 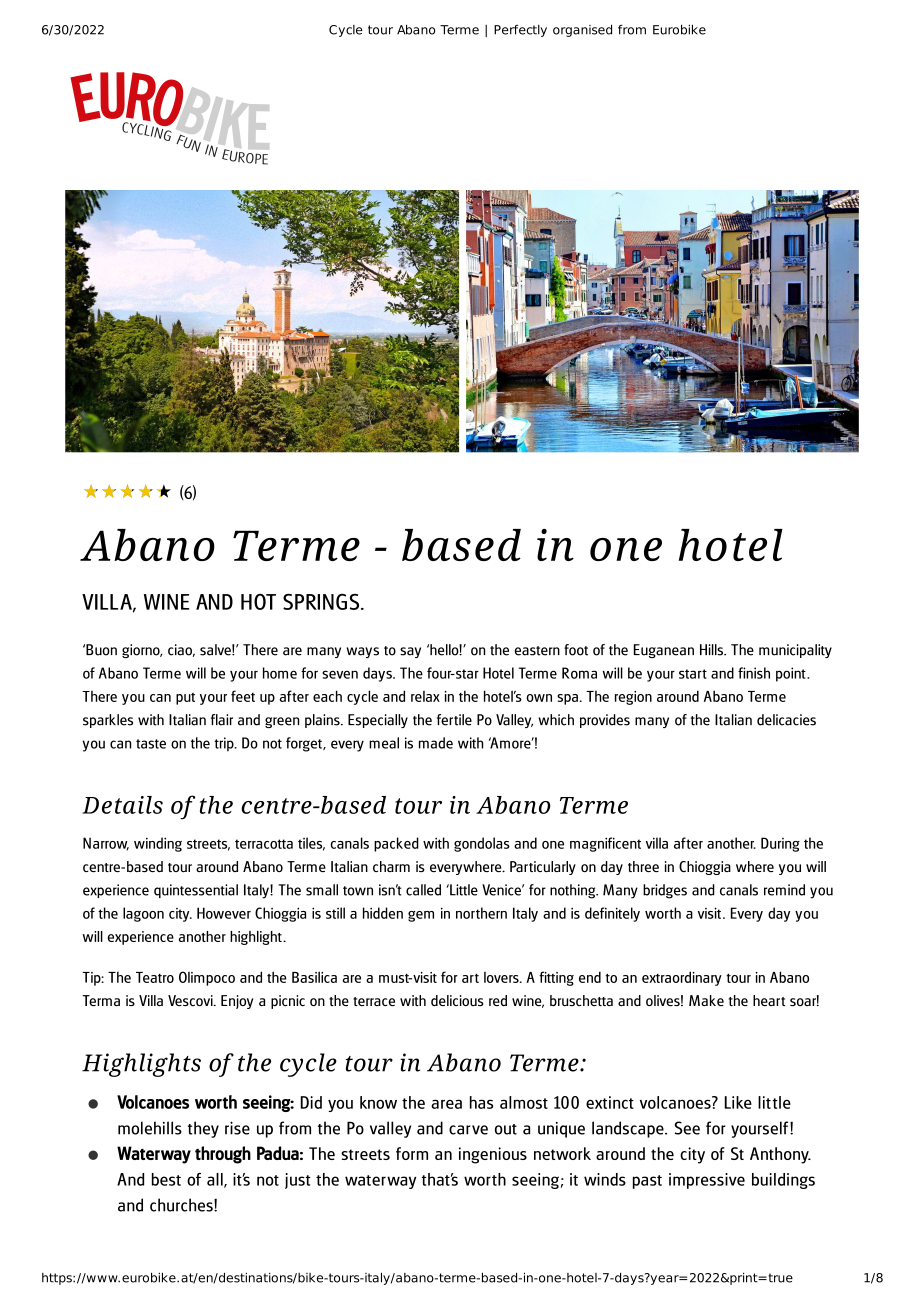 I want to click on say, so click(x=410, y=652).
